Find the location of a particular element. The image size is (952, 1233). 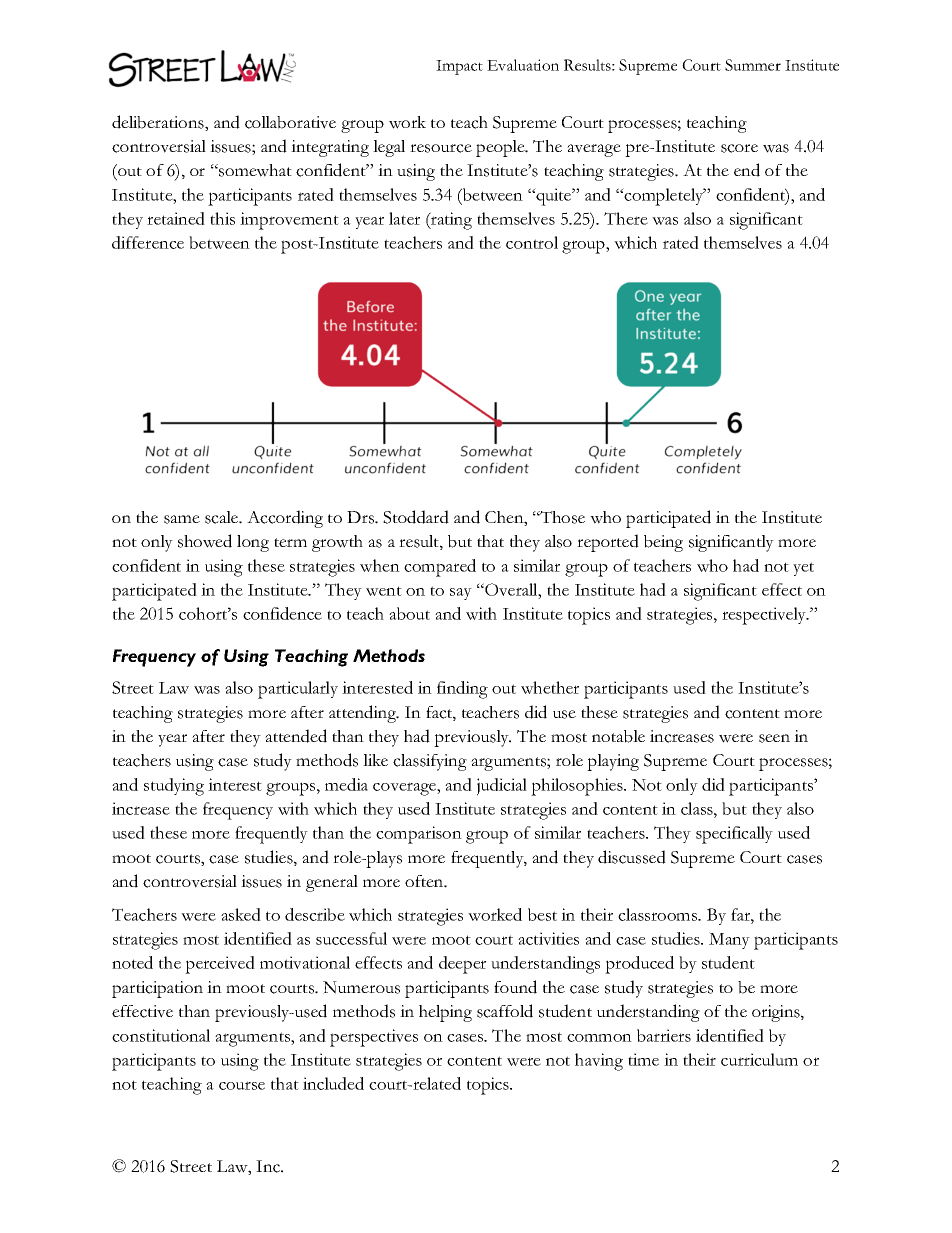

difference is located at coordinates (148, 242).
